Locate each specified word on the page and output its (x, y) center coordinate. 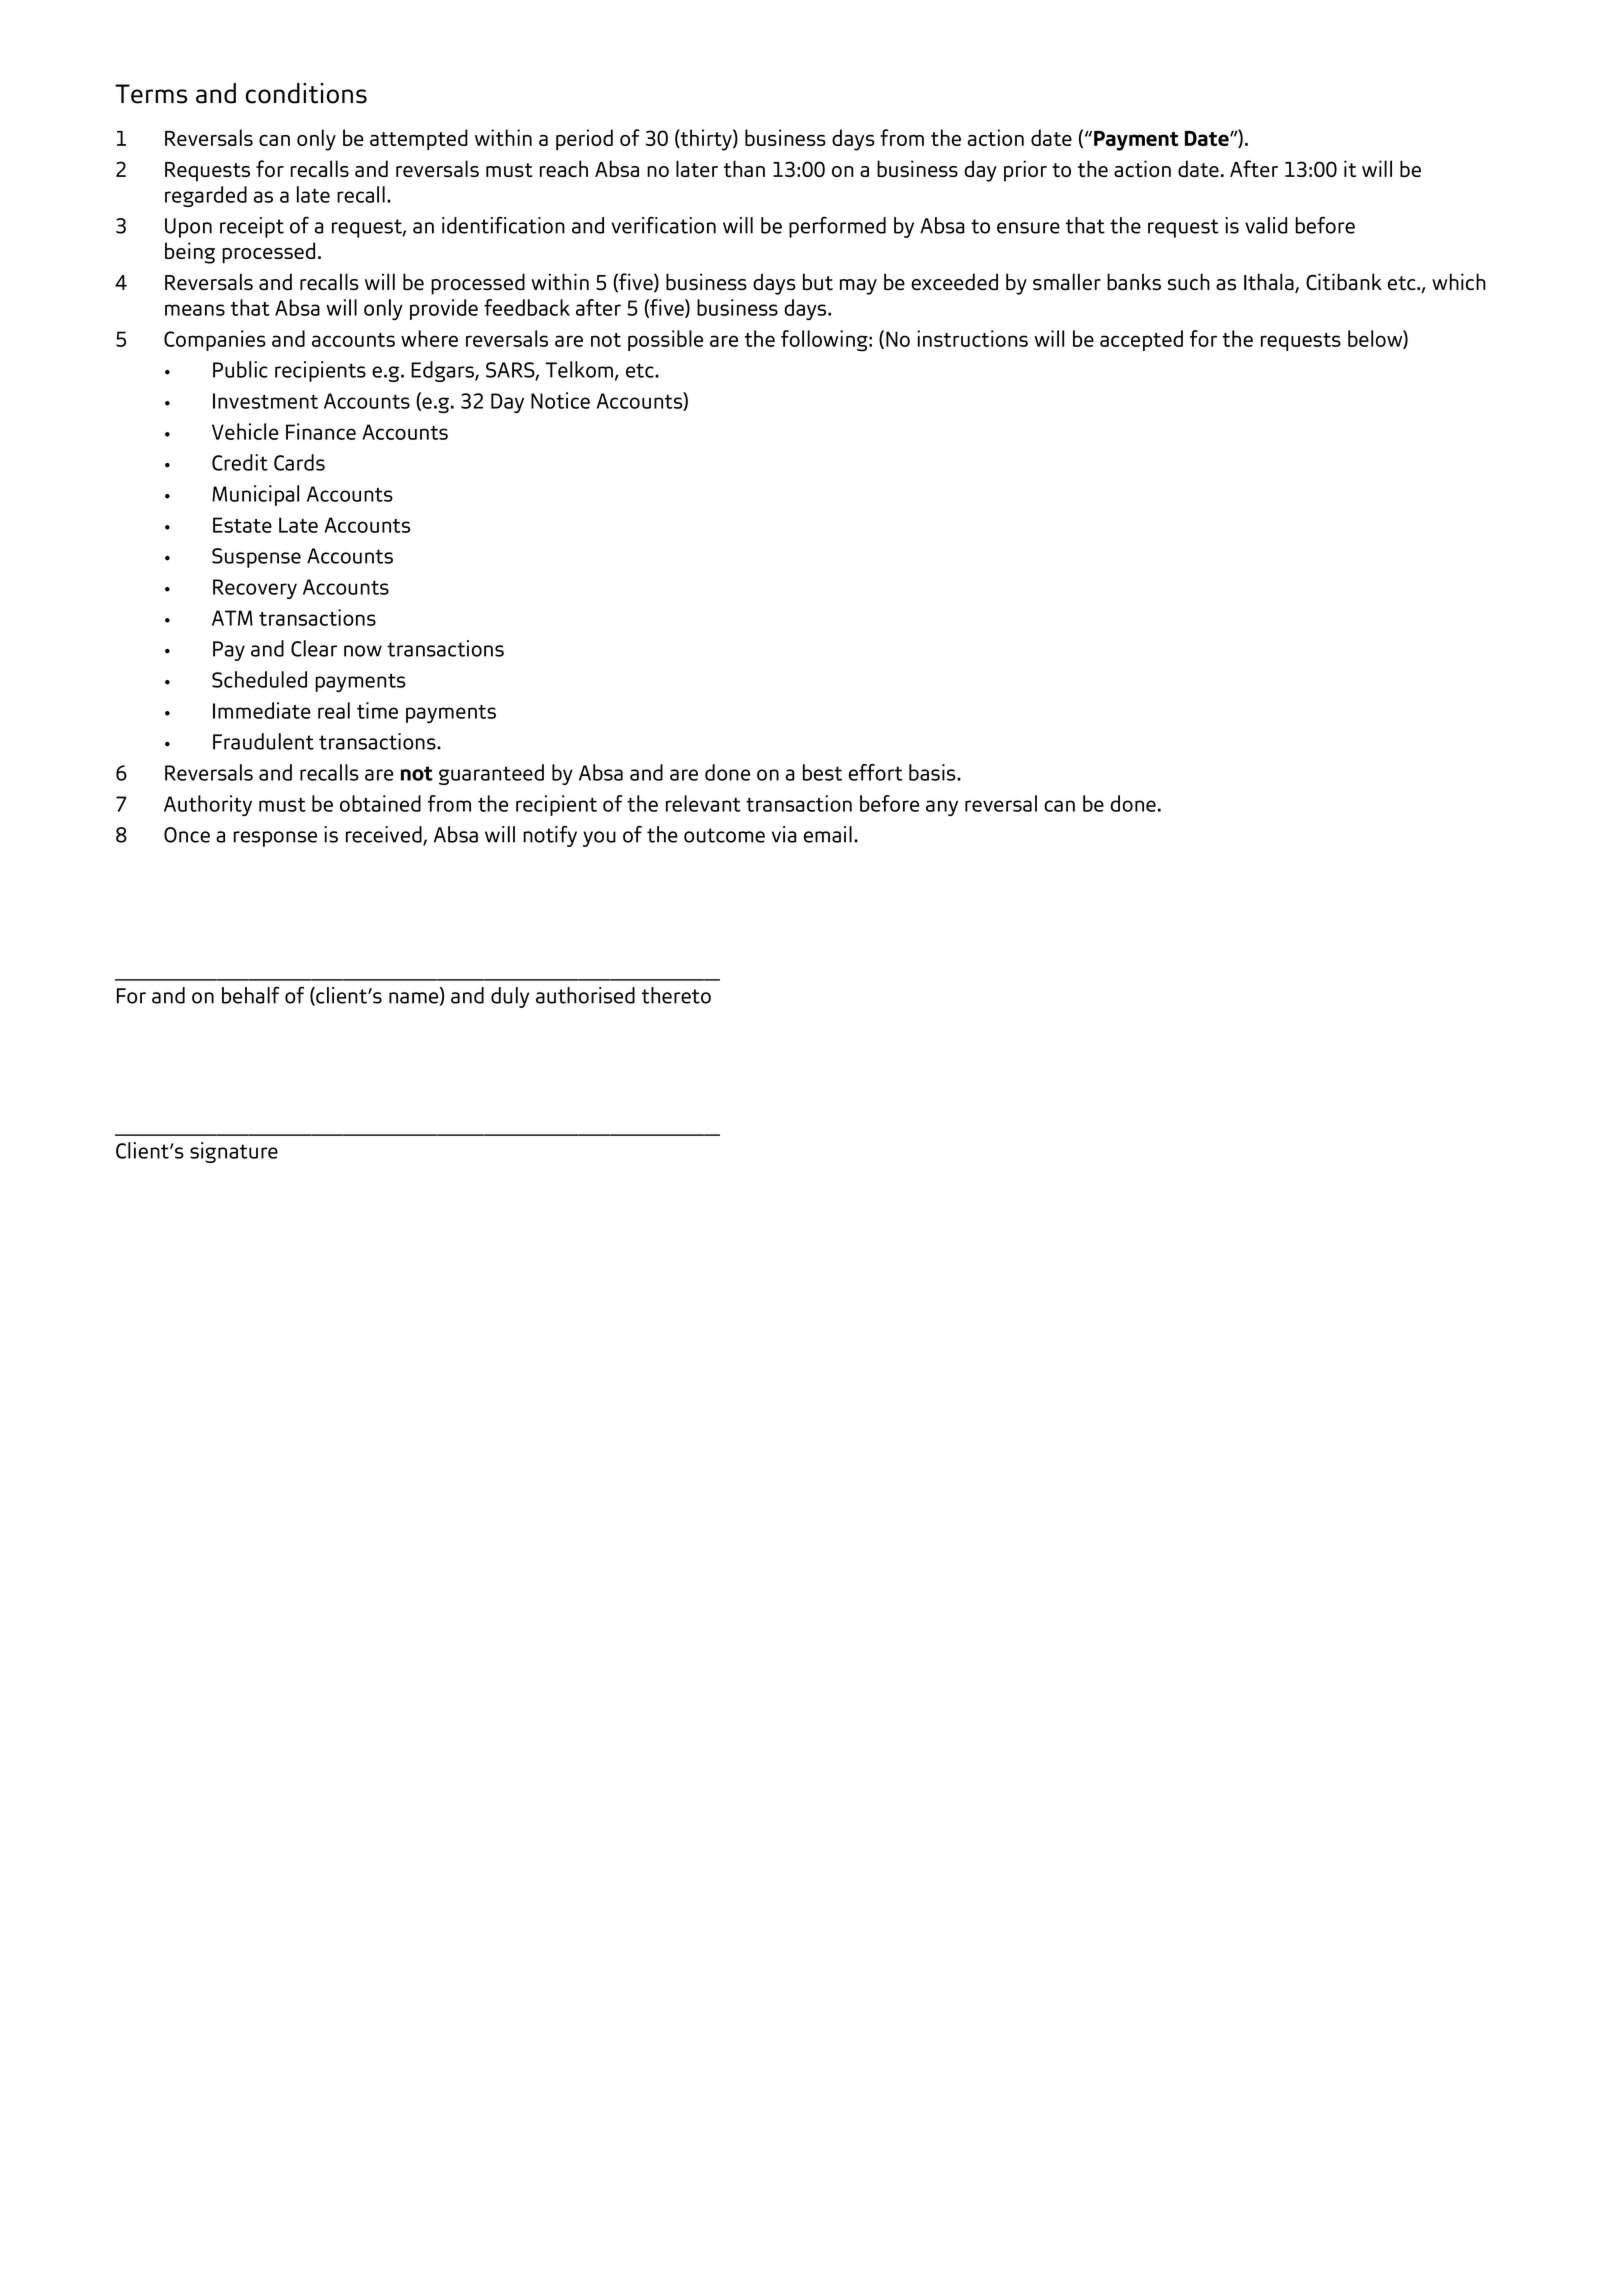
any (942, 808)
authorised (585, 995)
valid (1266, 225)
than (744, 168)
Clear (314, 648)
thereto (676, 995)
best (822, 772)
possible (665, 340)
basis (933, 772)
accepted (1141, 340)
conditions (306, 93)
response (275, 839)
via (784, 834)
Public (240, 369)
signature (234, 1152)
